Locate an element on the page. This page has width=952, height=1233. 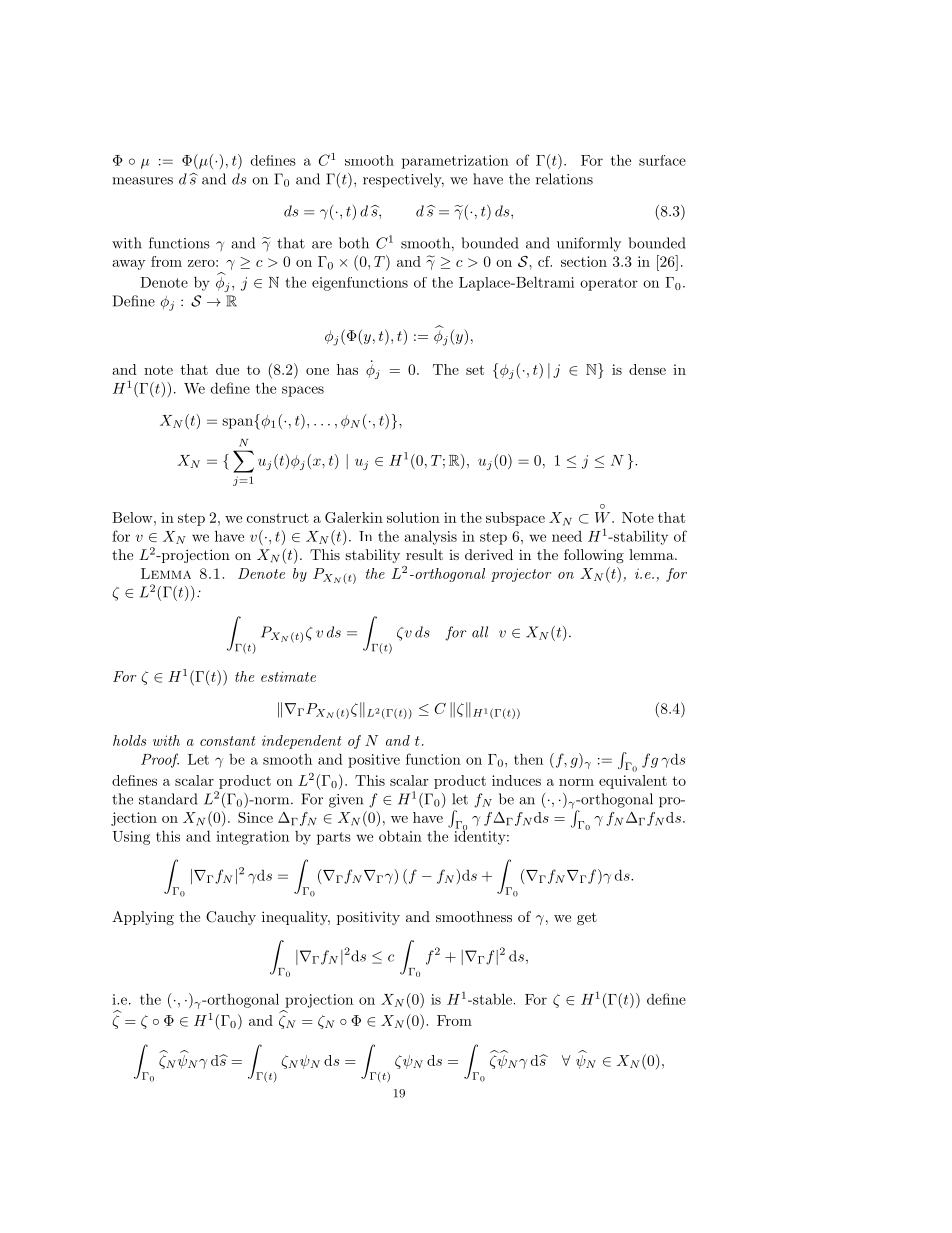
standard is located at coordinates (168, 799).
